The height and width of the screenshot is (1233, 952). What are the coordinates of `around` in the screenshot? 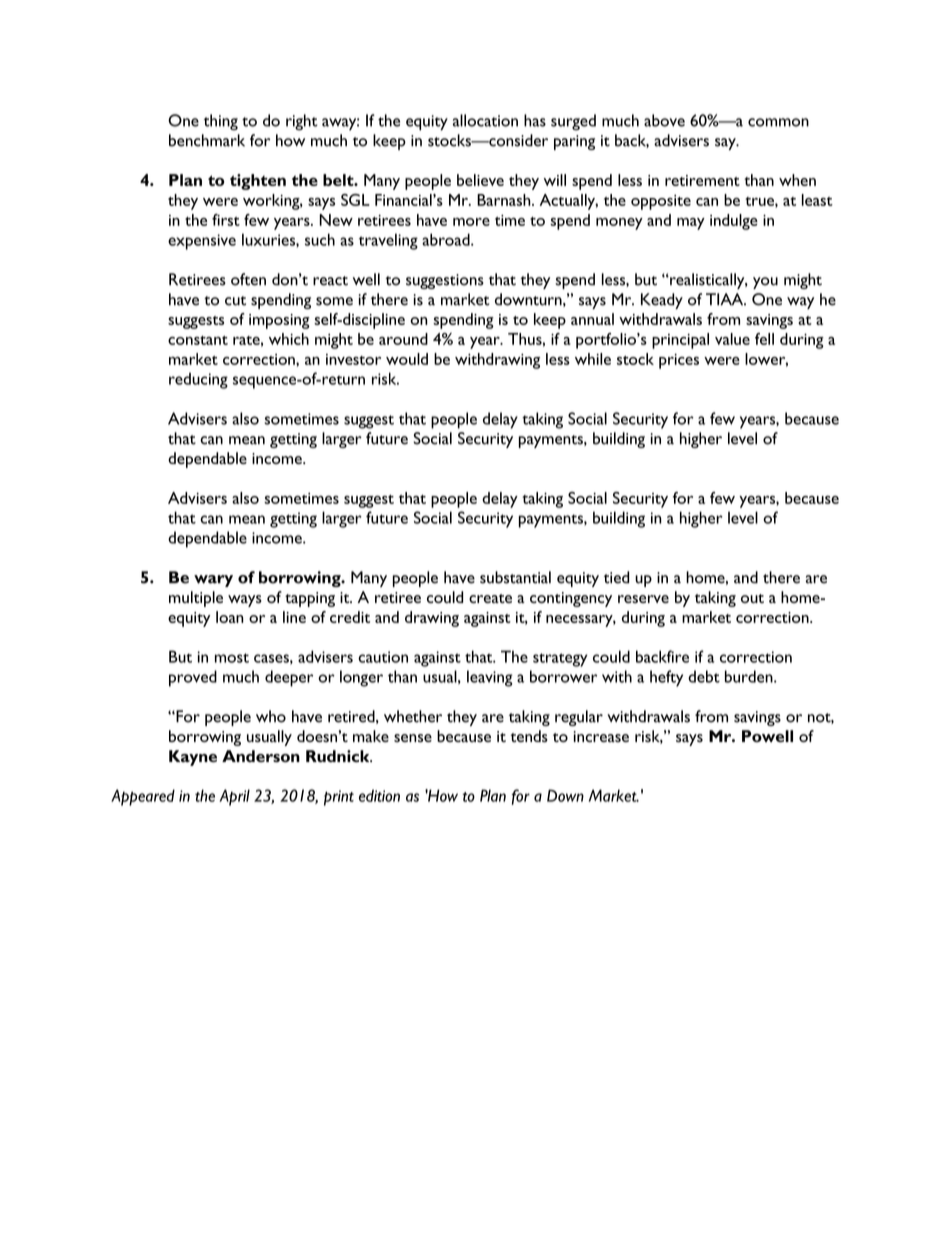 It's located at (403, 339).
